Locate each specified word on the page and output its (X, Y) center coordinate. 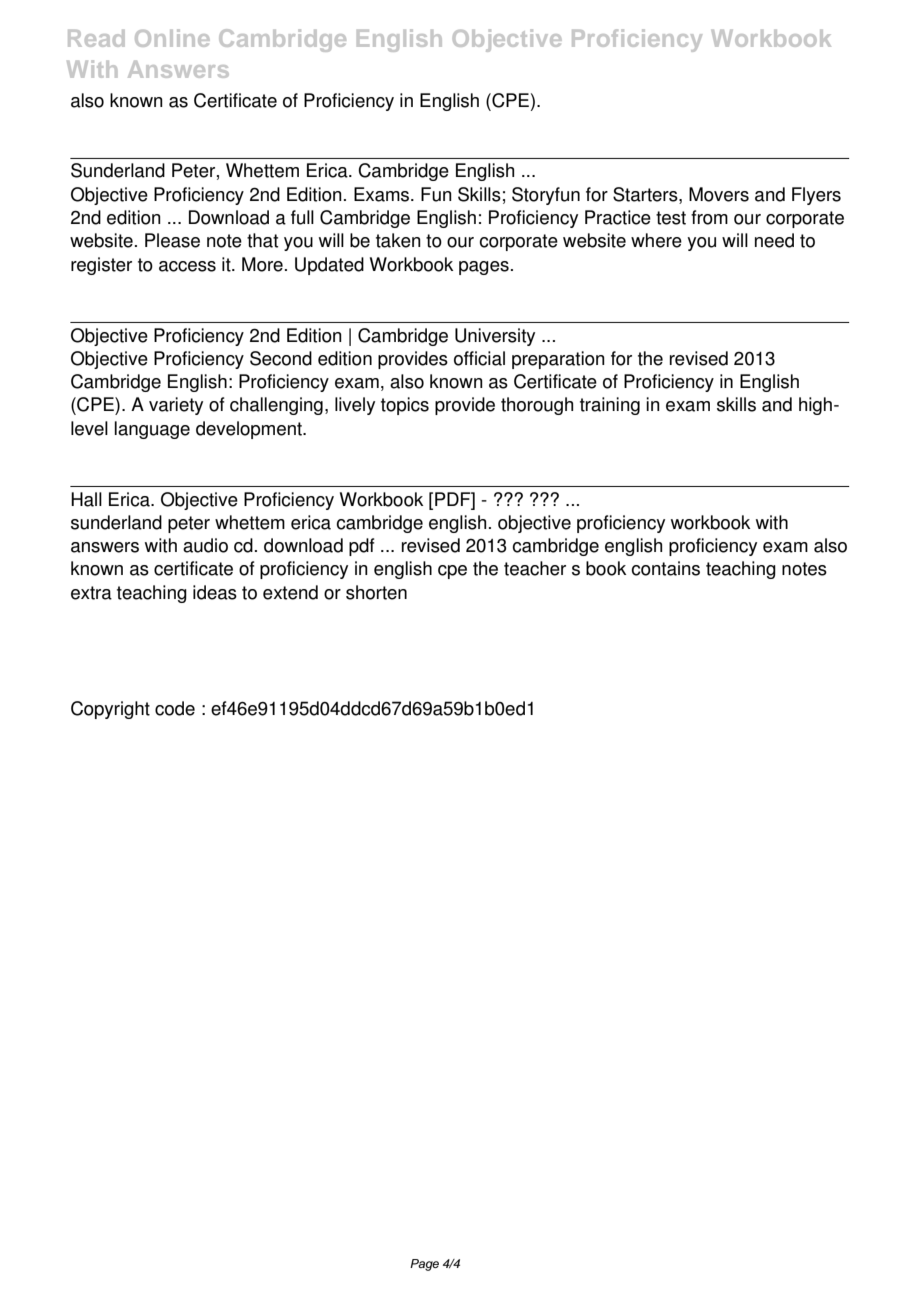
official (479, 358)
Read (96, 38)
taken (398, 240)
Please (172, 240)
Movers (719, 194)
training (610, 406)
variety (176, 406)
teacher (535, 568)
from (709, 217)
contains (665, 568)
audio (205, 545)
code (175, 708)
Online (172, 38)
